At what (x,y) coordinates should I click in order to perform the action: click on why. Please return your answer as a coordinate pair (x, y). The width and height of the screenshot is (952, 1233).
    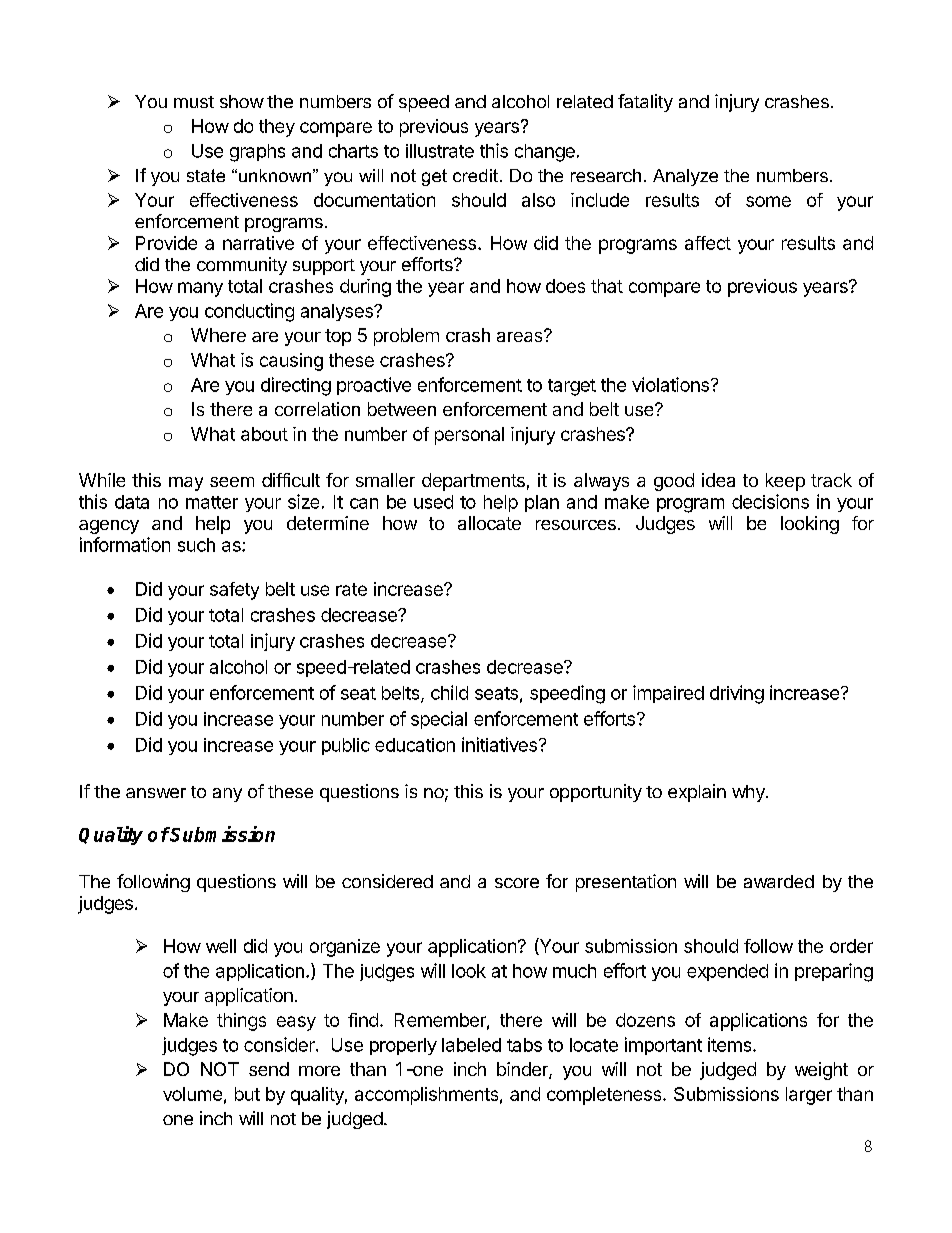
    Looking at the image, I should click on (749, 793).
